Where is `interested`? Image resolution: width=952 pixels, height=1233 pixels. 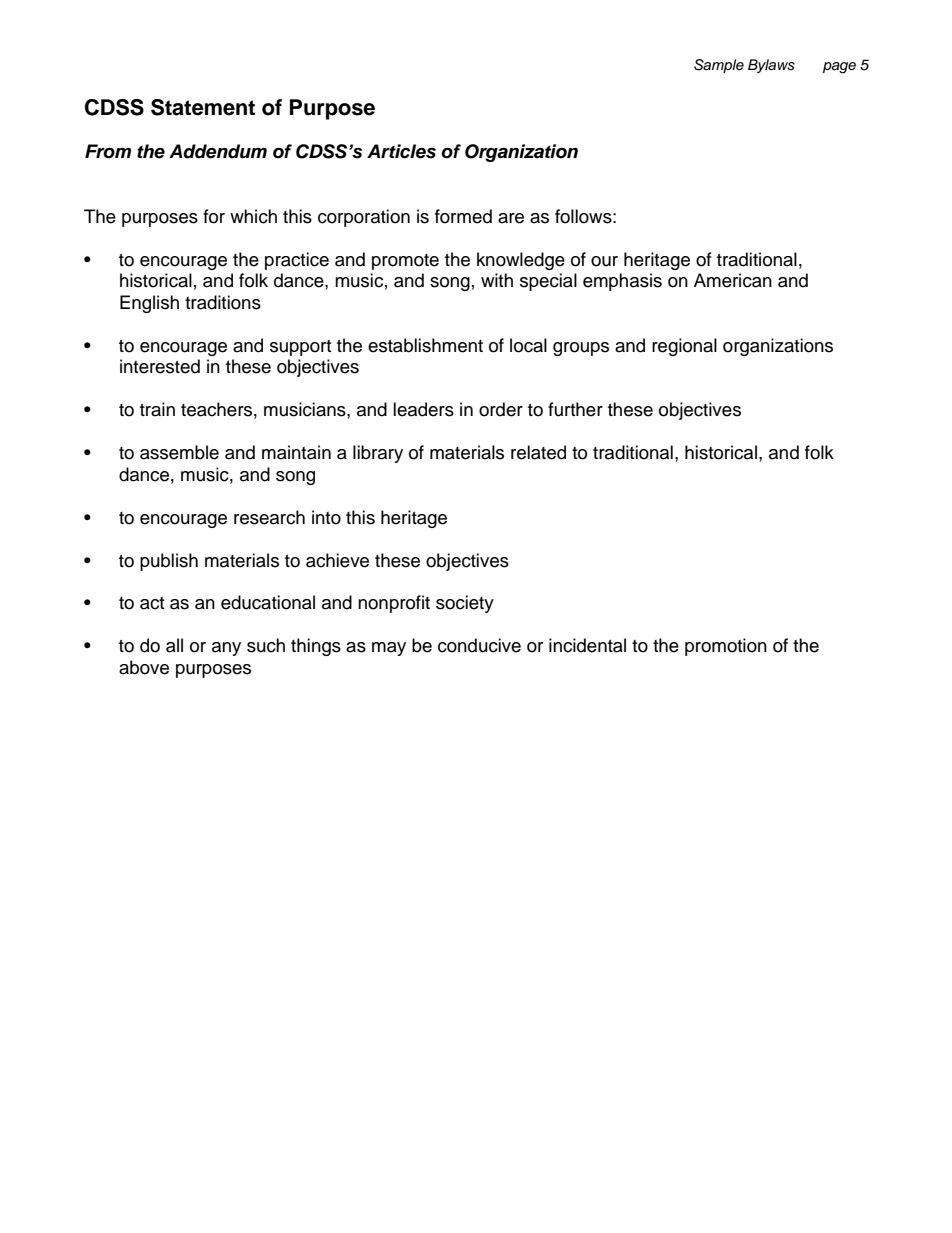
interested is located at coordinates (160, 366).
